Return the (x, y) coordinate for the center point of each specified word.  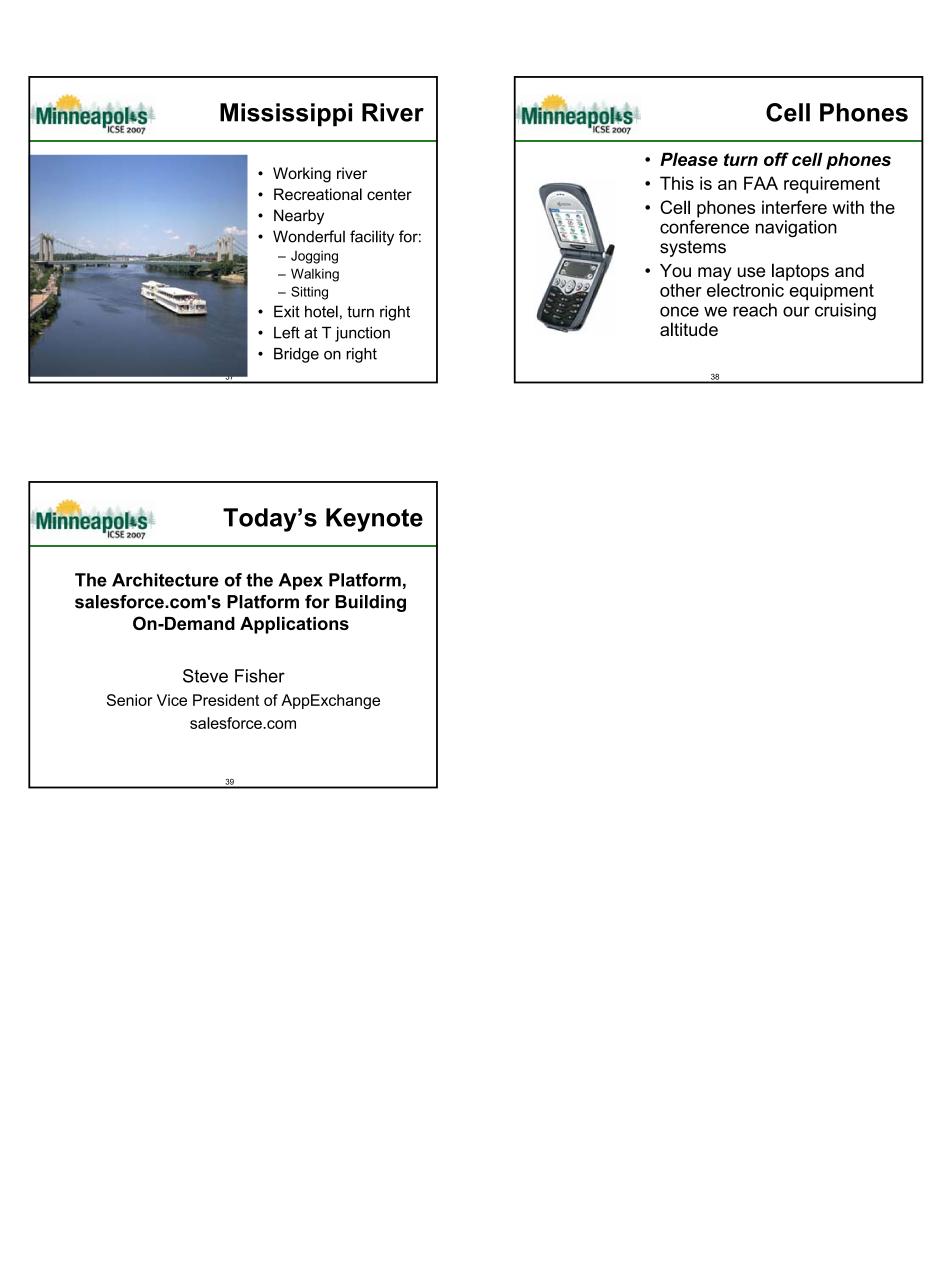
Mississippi (286, 115)
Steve (205, 676)
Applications (294, 625)
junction (362, 334)
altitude (689, 329)
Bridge (296, 355)
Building (370, 603)
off (776, 159)
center (389, 195)
